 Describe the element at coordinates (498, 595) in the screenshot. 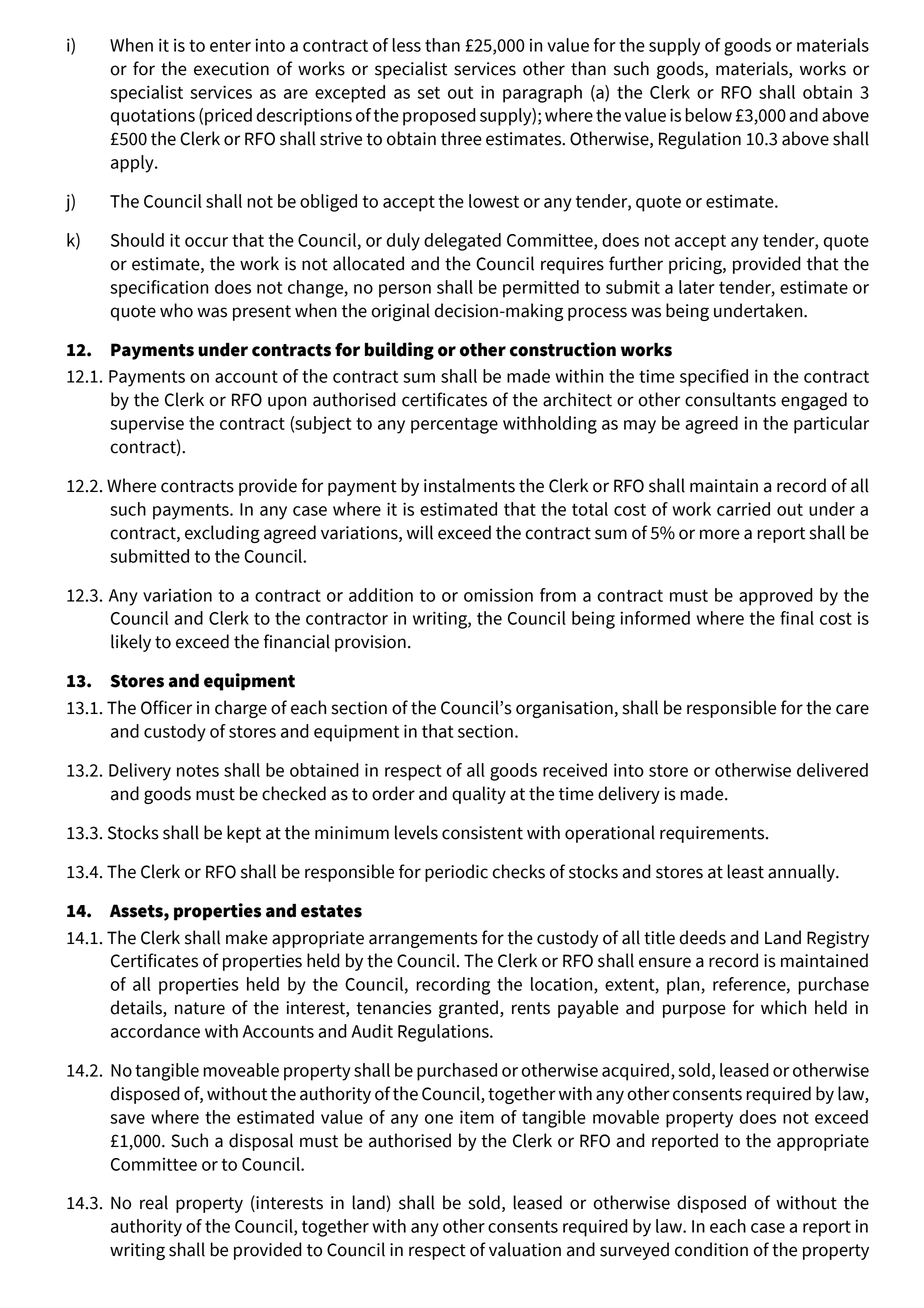

I see `omission` at that location.
